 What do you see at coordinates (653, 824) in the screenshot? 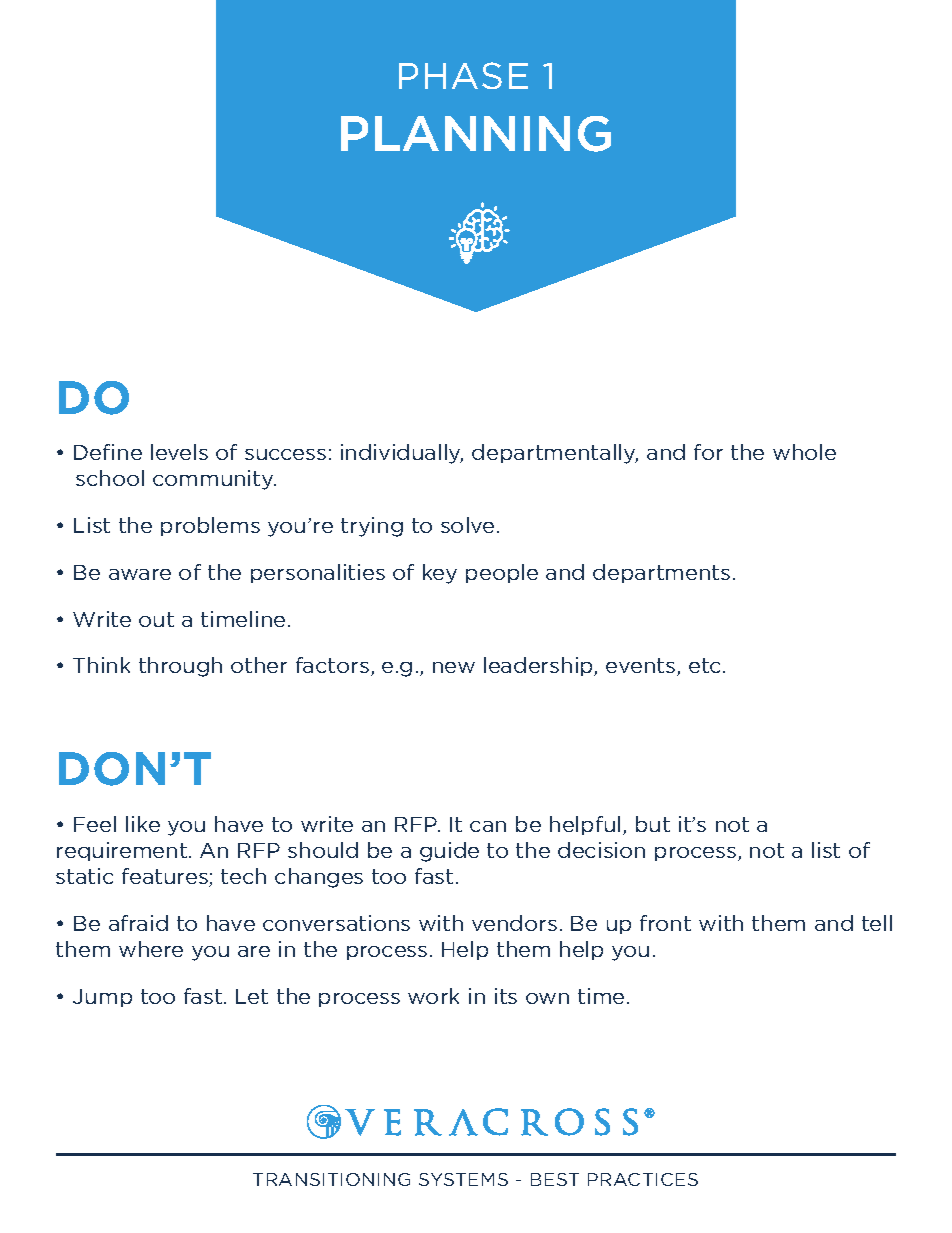
I see `but` at bounding box center [653, 824].
